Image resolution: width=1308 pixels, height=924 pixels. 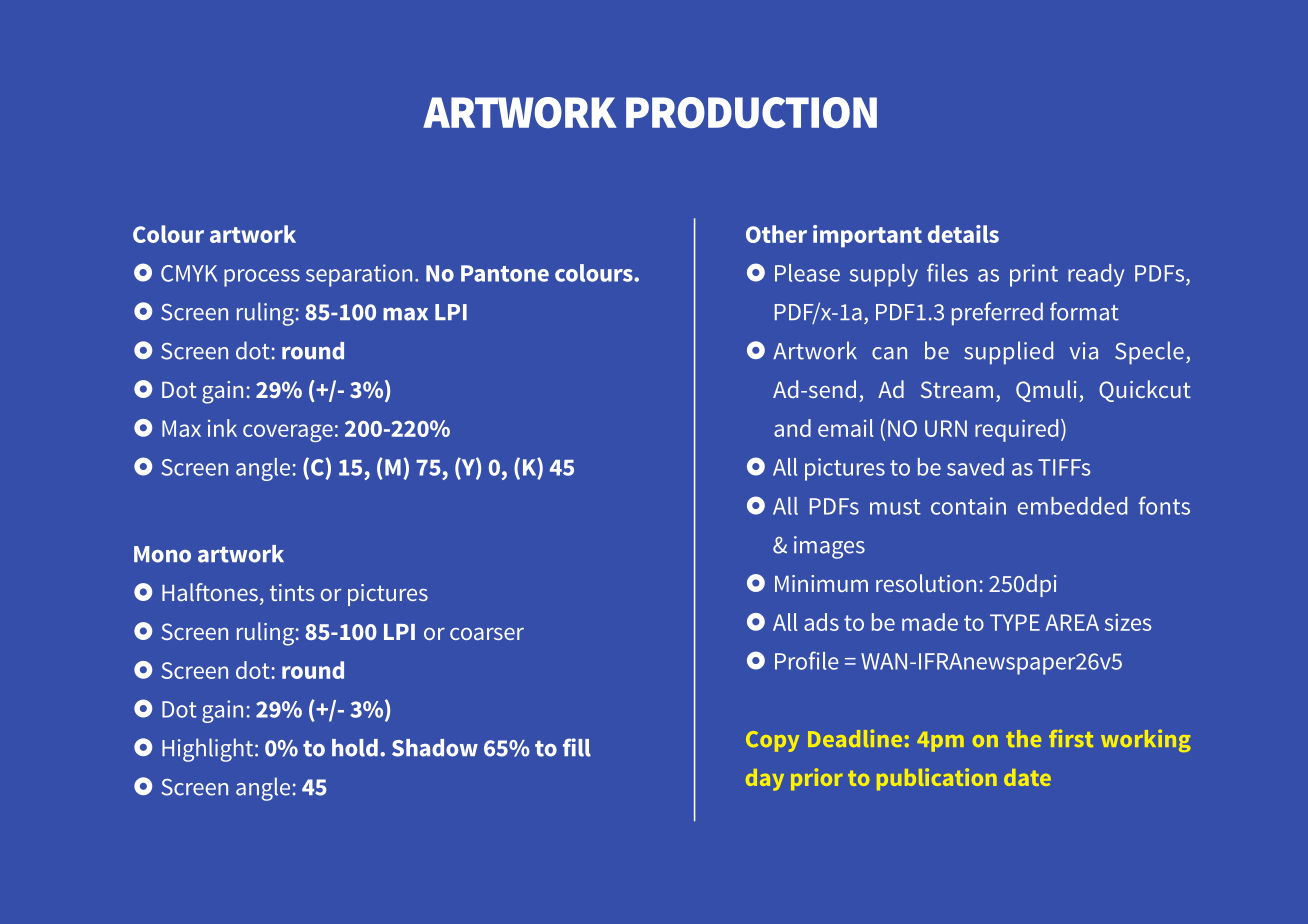 What do you see at coordinates (807, 273) in the screenshot?
I see `Please` at bounding box center [807, 273].
